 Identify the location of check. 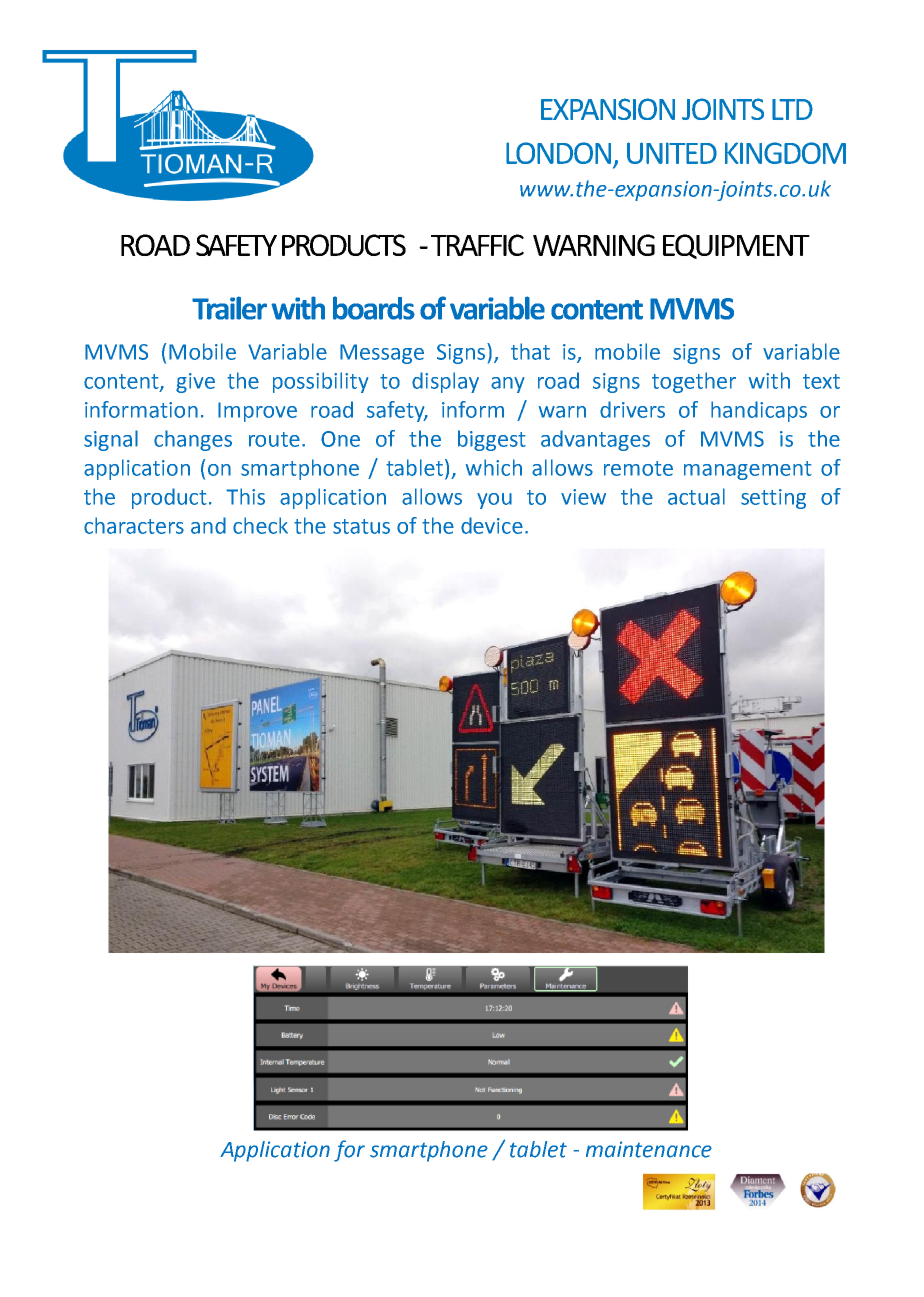
(260, 525).
